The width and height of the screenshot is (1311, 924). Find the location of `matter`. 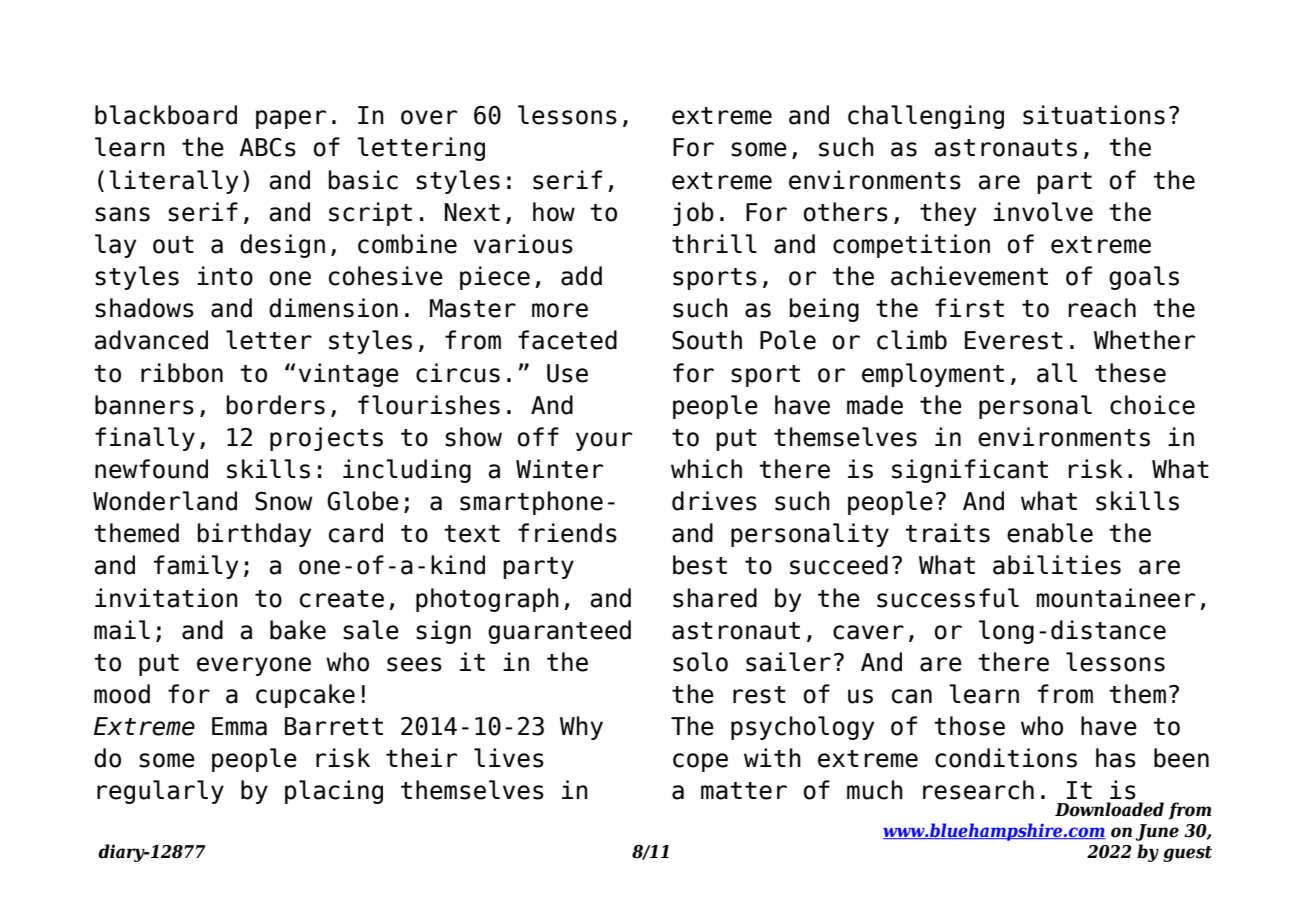

matter is located at coordinates (744, 791).
